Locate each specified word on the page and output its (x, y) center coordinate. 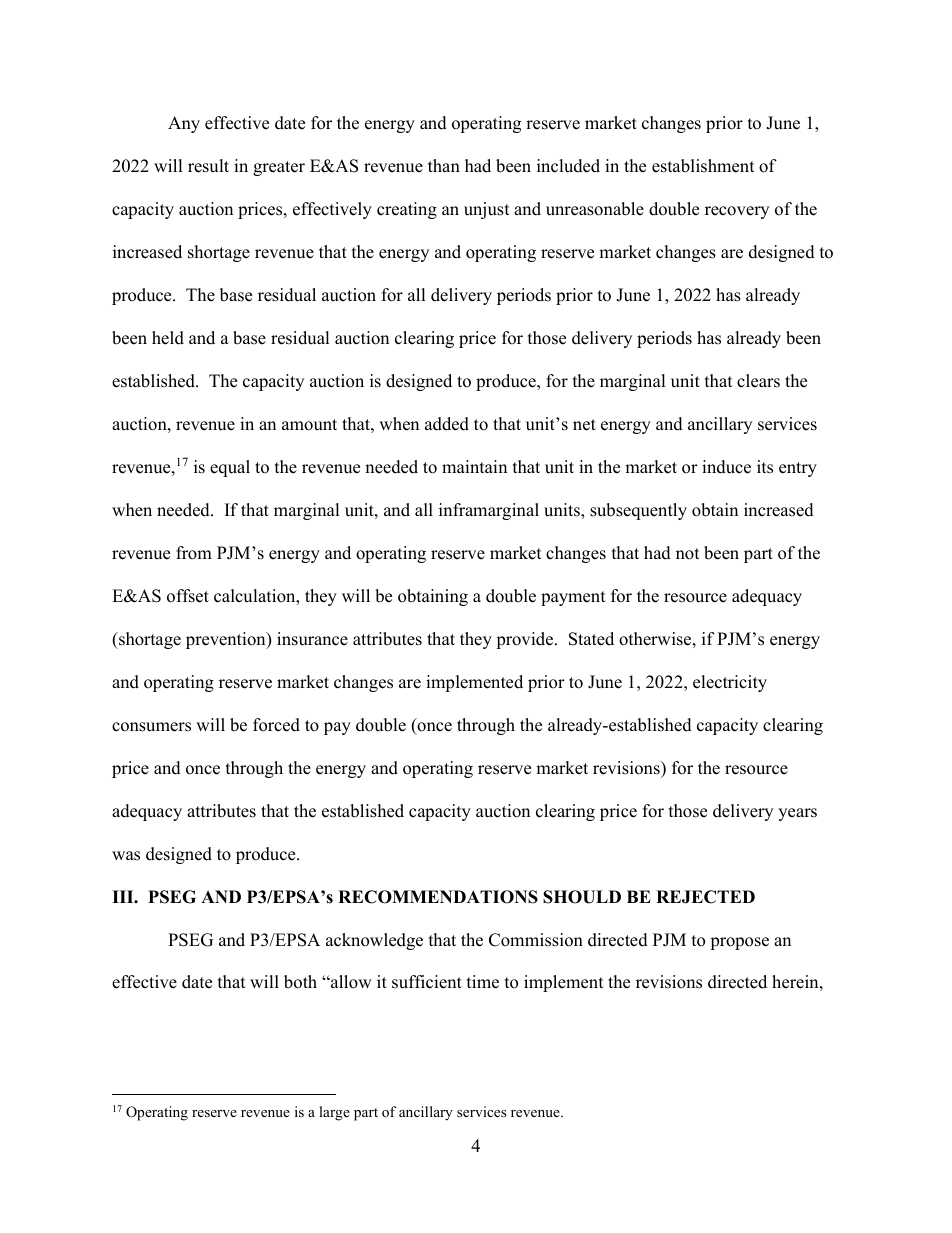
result (208, 166)
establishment (703, 166)
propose (739, 943)
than (444, 165)
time (483, 982)
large (334, 1113)
